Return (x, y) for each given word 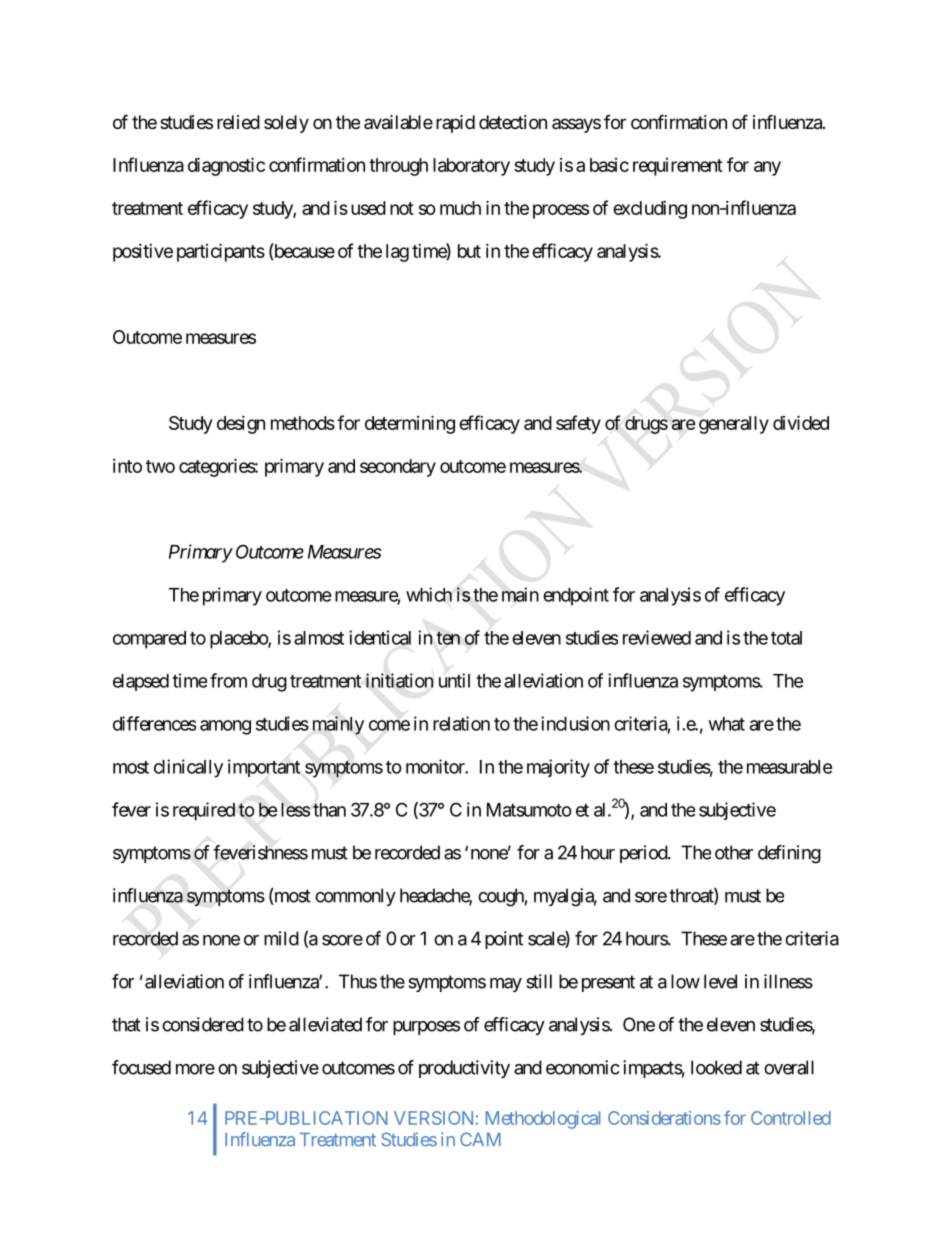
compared (149, 640)
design (241, 425)
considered (203, 1024)
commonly (355, 897)
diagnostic (226, 166)
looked (716, 1067)
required (204, 811)
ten (448, 638)
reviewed (657, 637)
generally (734, 425)
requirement (678, 167)
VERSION (433, 1118)
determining (410, 424)
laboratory (471, 167)
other (734, 852)
